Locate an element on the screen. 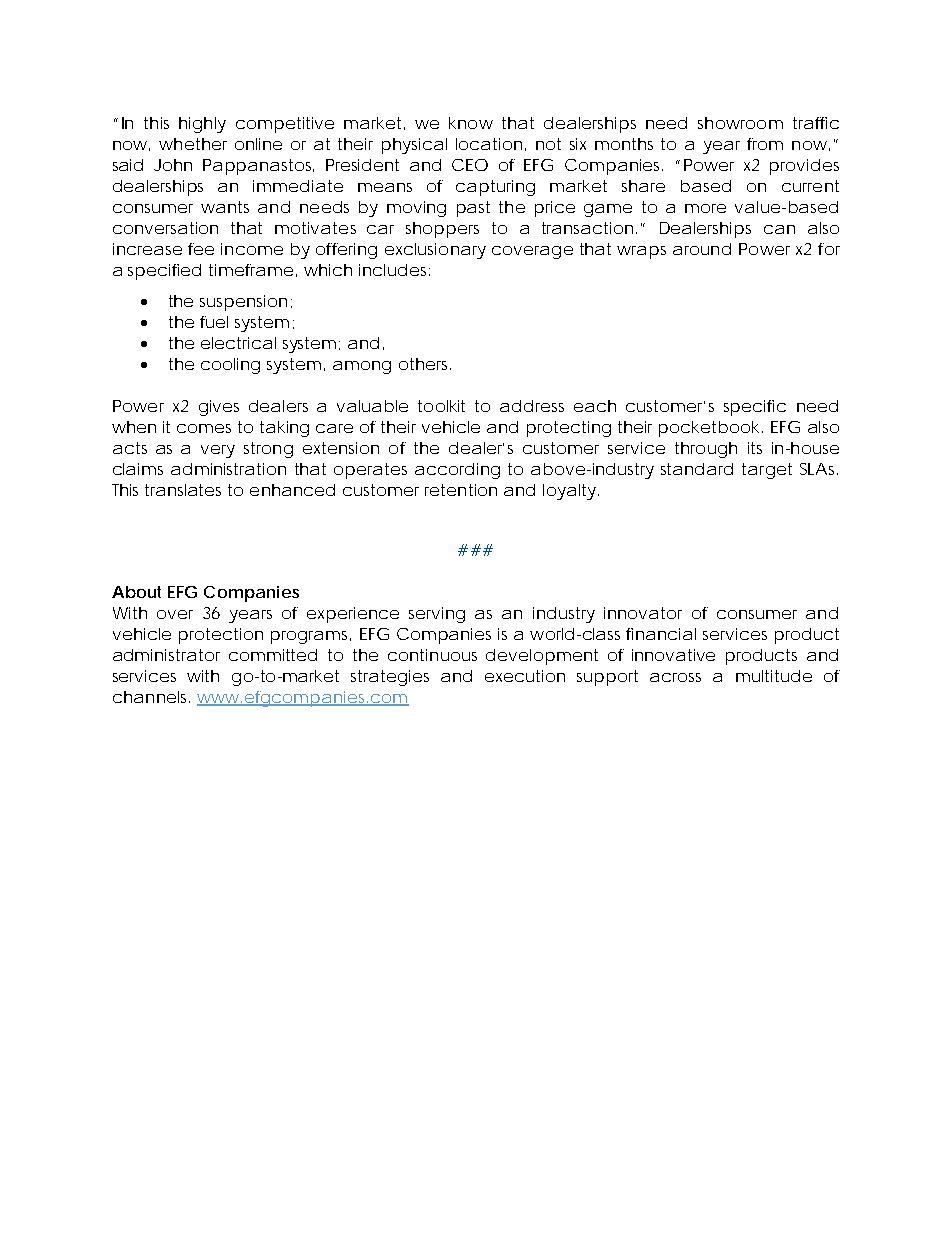 Image resolution: width=952 pixels, height=1233 pixels. multitude is located at coordinates (774, 676).
